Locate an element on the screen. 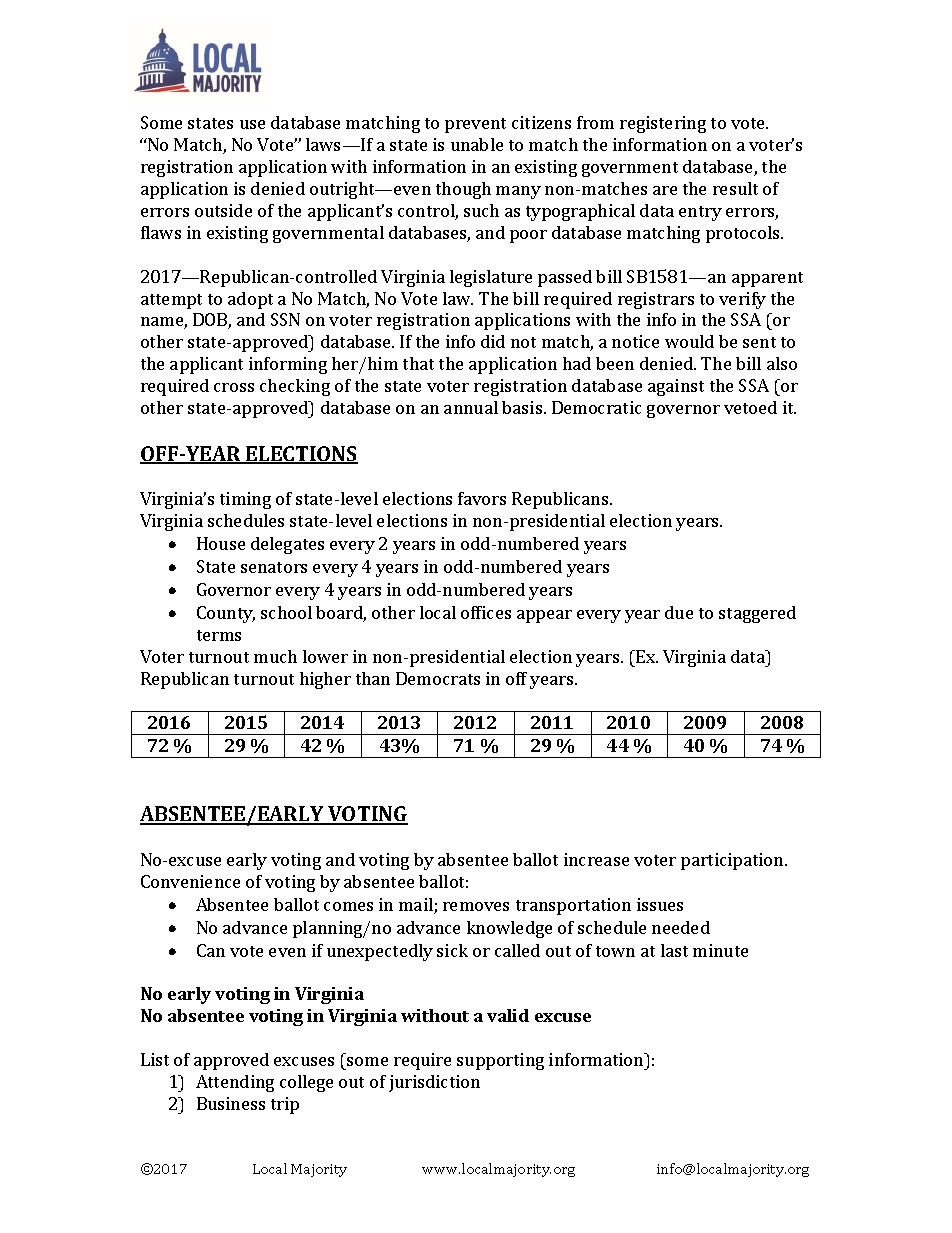  Attending is located at coordinates (235, 1083).
